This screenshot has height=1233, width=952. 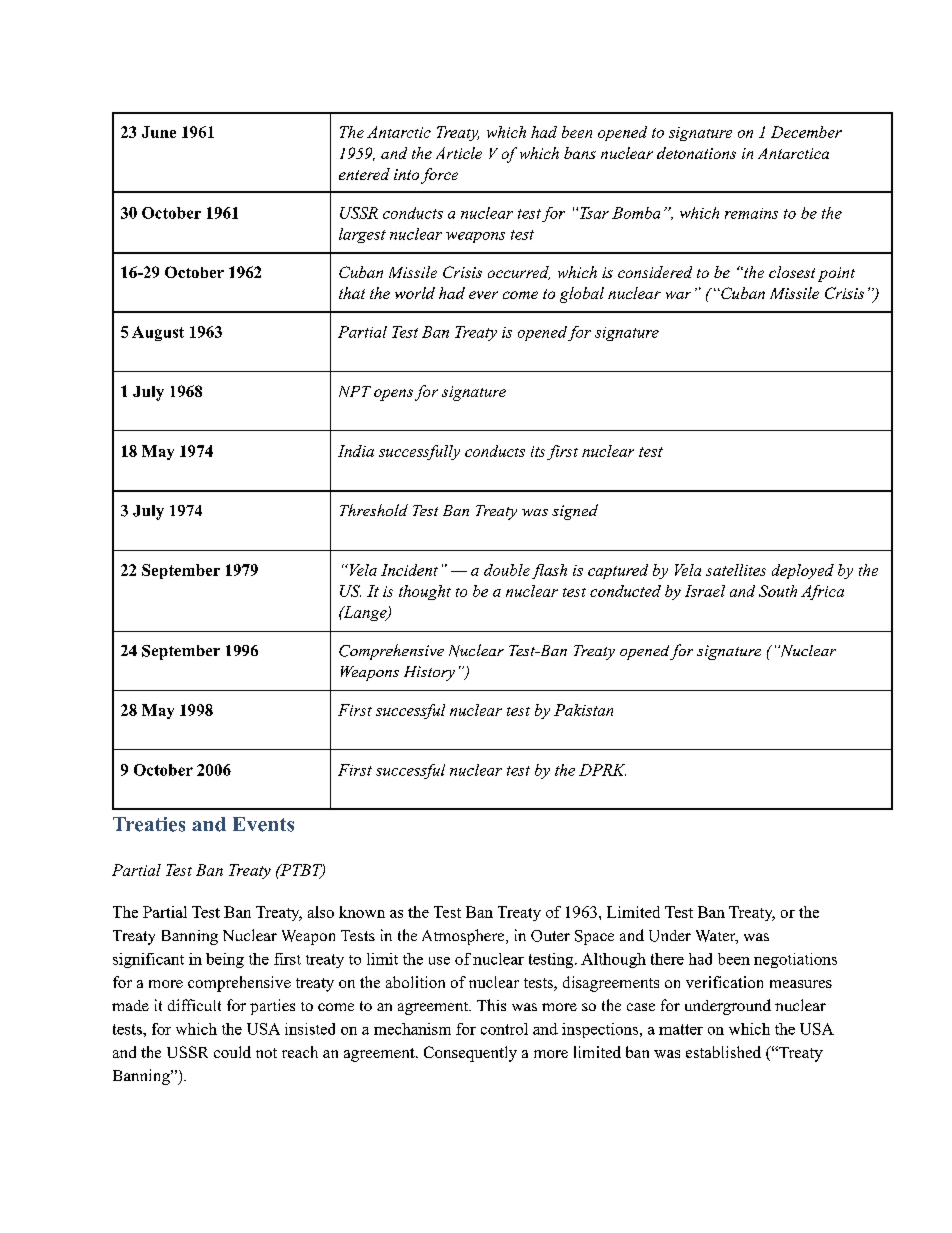 I want to click on South, so click(x=778, y=591).
